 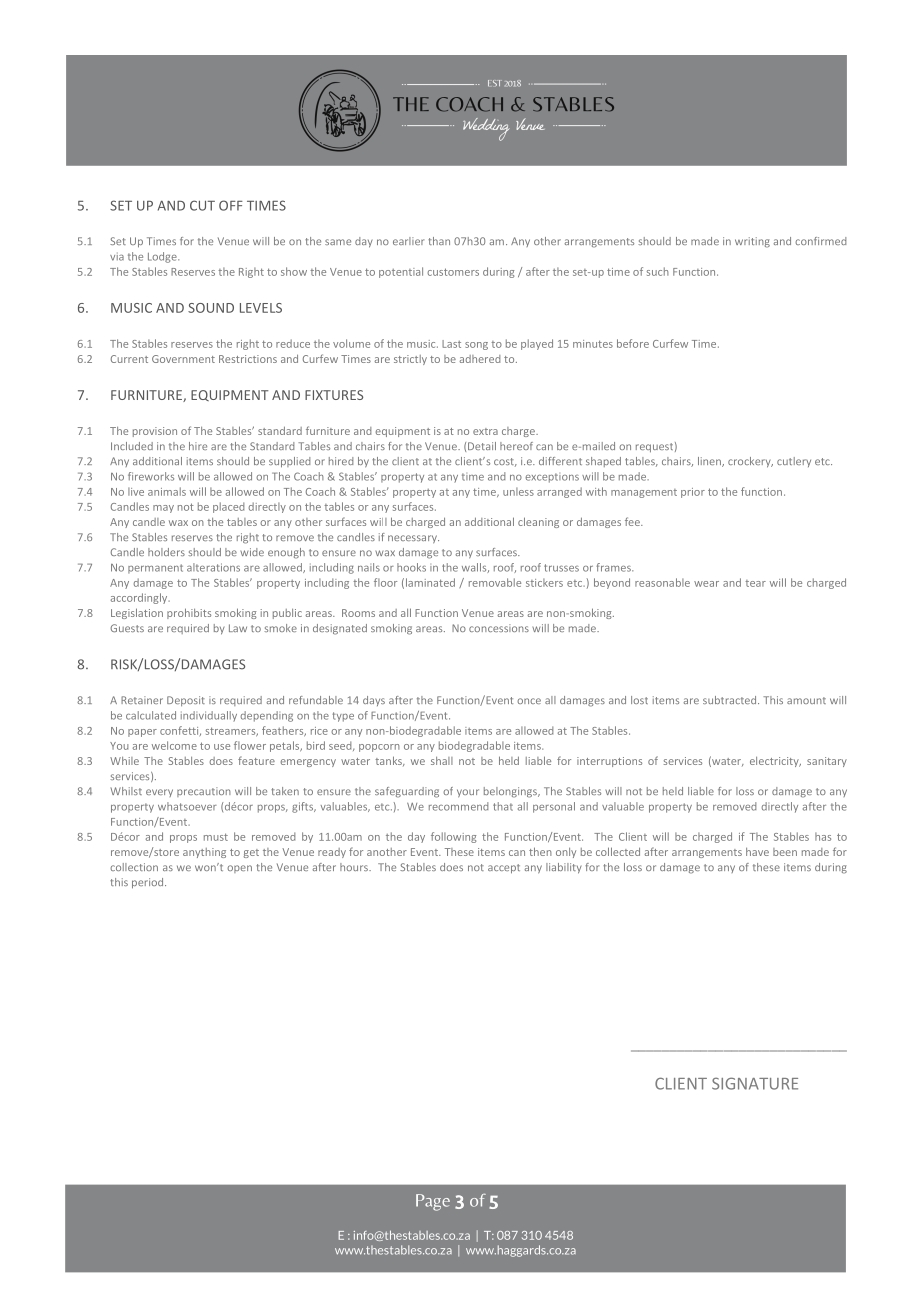 What do you see at coordinates (504, 869) in the screenshot?
I see `accept` at bounding box center [504, 869].
